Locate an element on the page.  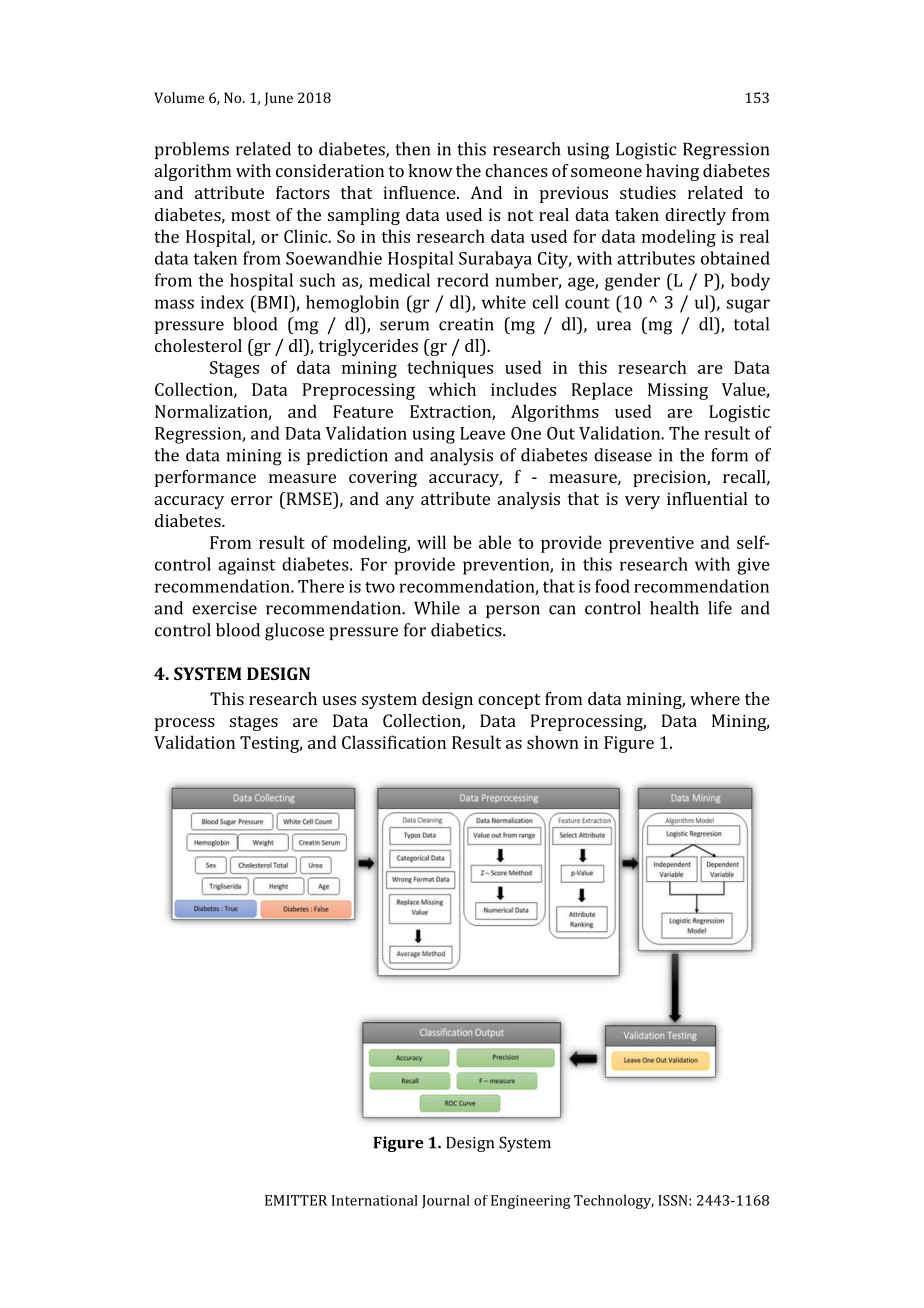
Engineering is located at coordinates (530, 1202).
